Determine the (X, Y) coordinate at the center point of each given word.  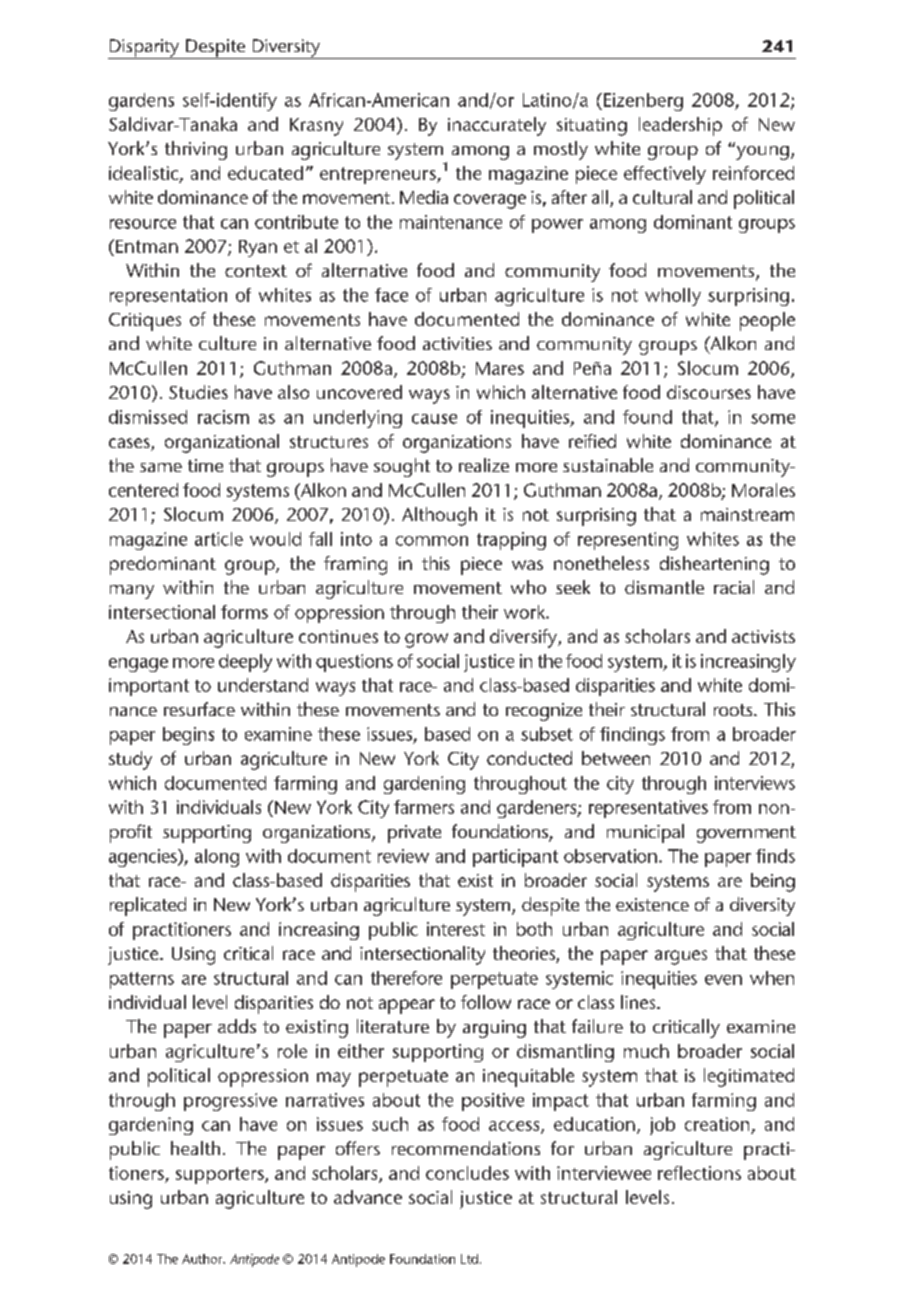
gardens (141, 102)
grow (426, 640)
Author (203, 1259)
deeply (245, 663)
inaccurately (497, 126)
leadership (680, 126)
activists (763, 636)
